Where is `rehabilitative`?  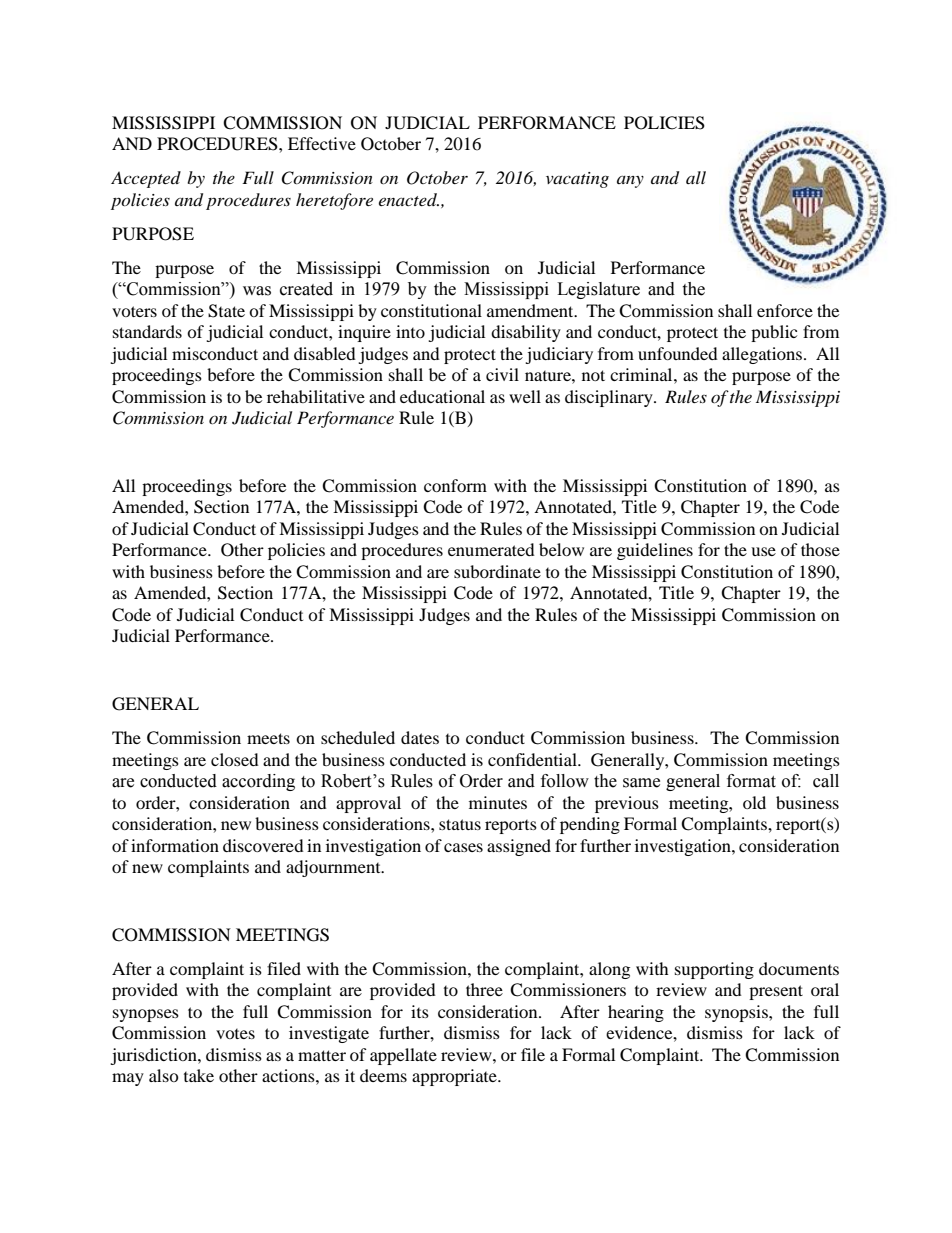 rehabilitative is located at coordinates (316, 396).
